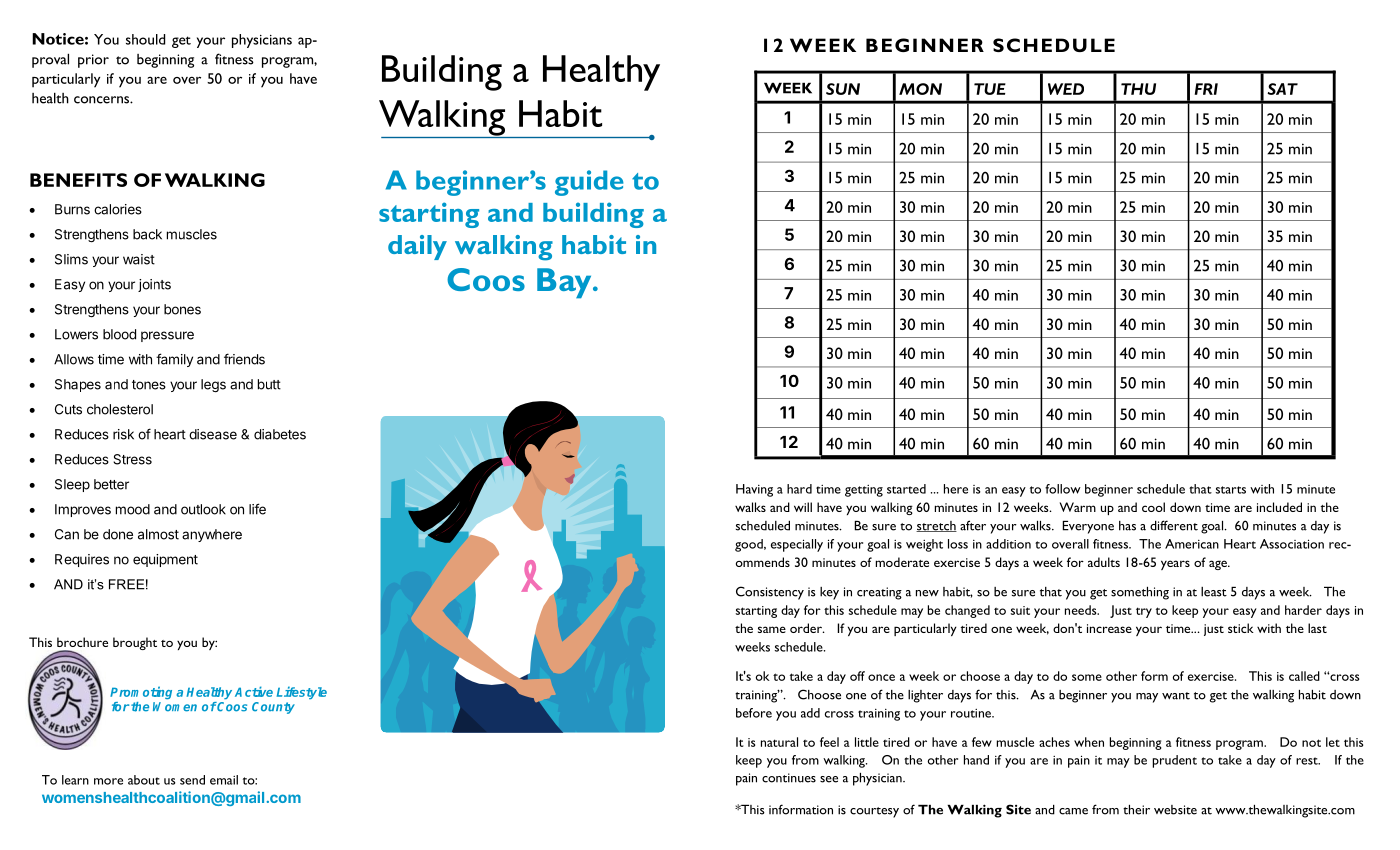 This page has width=1400, height=850. Describe the element at coordinates (843, 89) in the page. I see `SUN` at that location.
